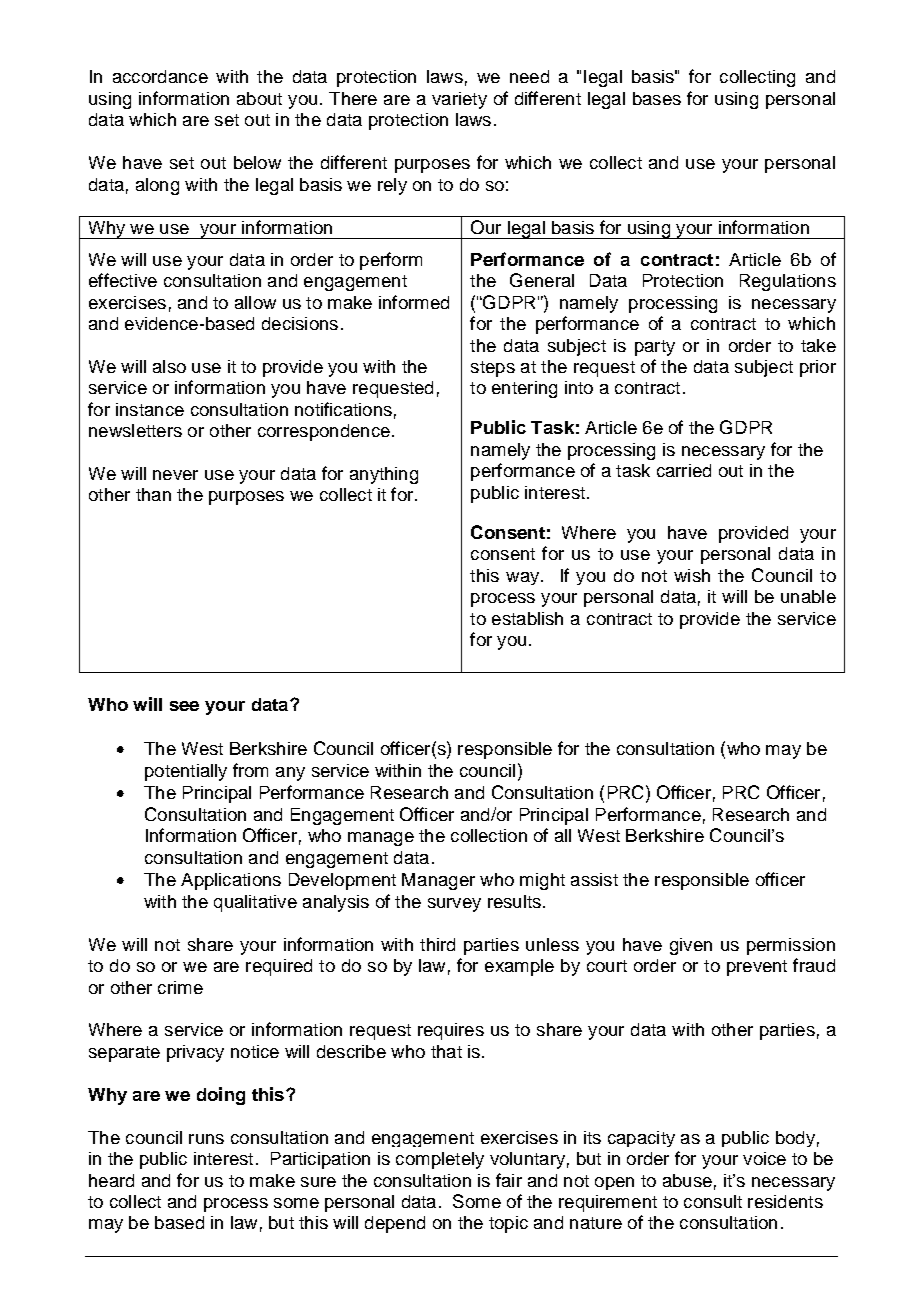 The image size is (924, 1308). Describe the element at coordinates (169, 366) in the image. I see `also` at that location.
